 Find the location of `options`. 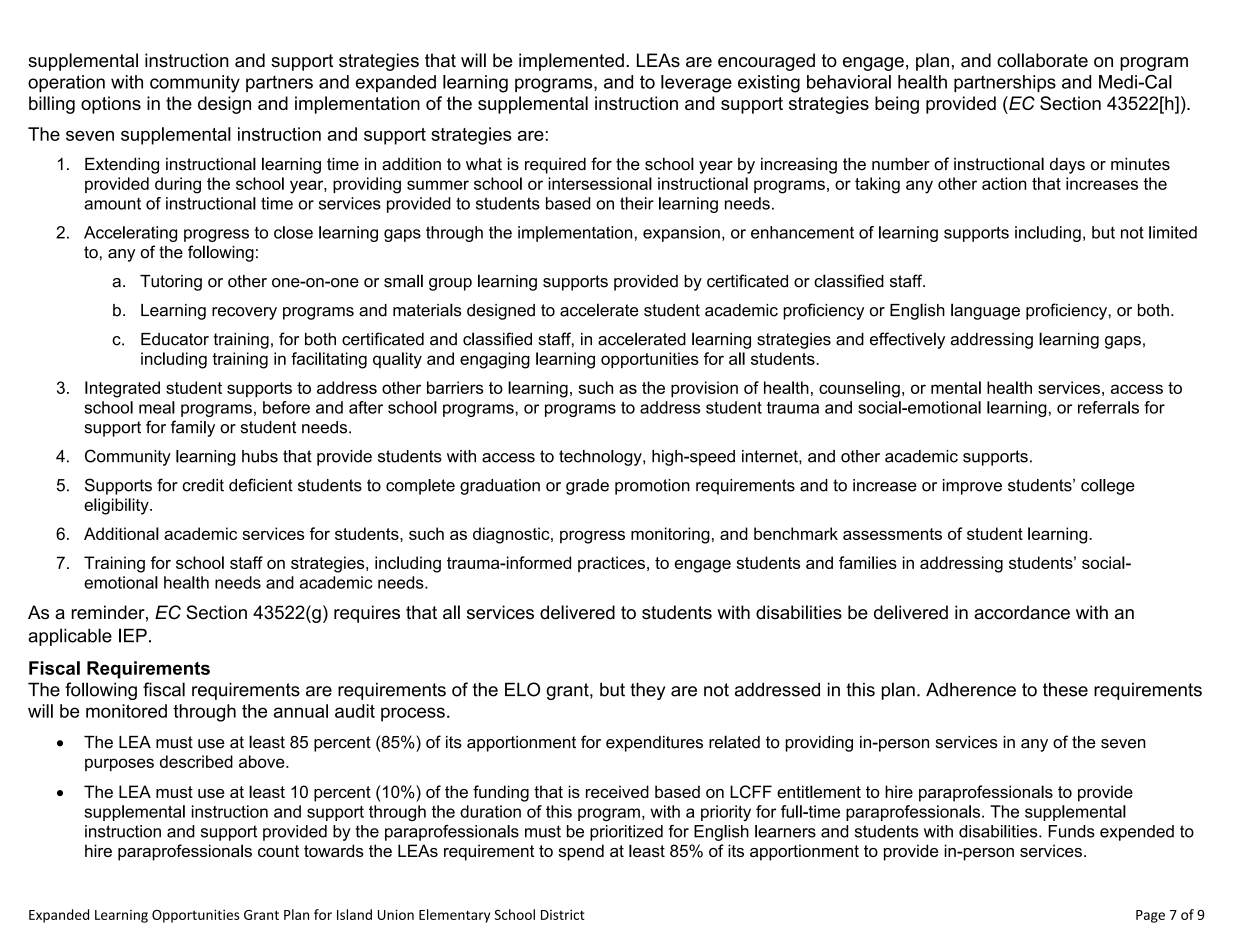

options is located at coordinates (111, 105).
